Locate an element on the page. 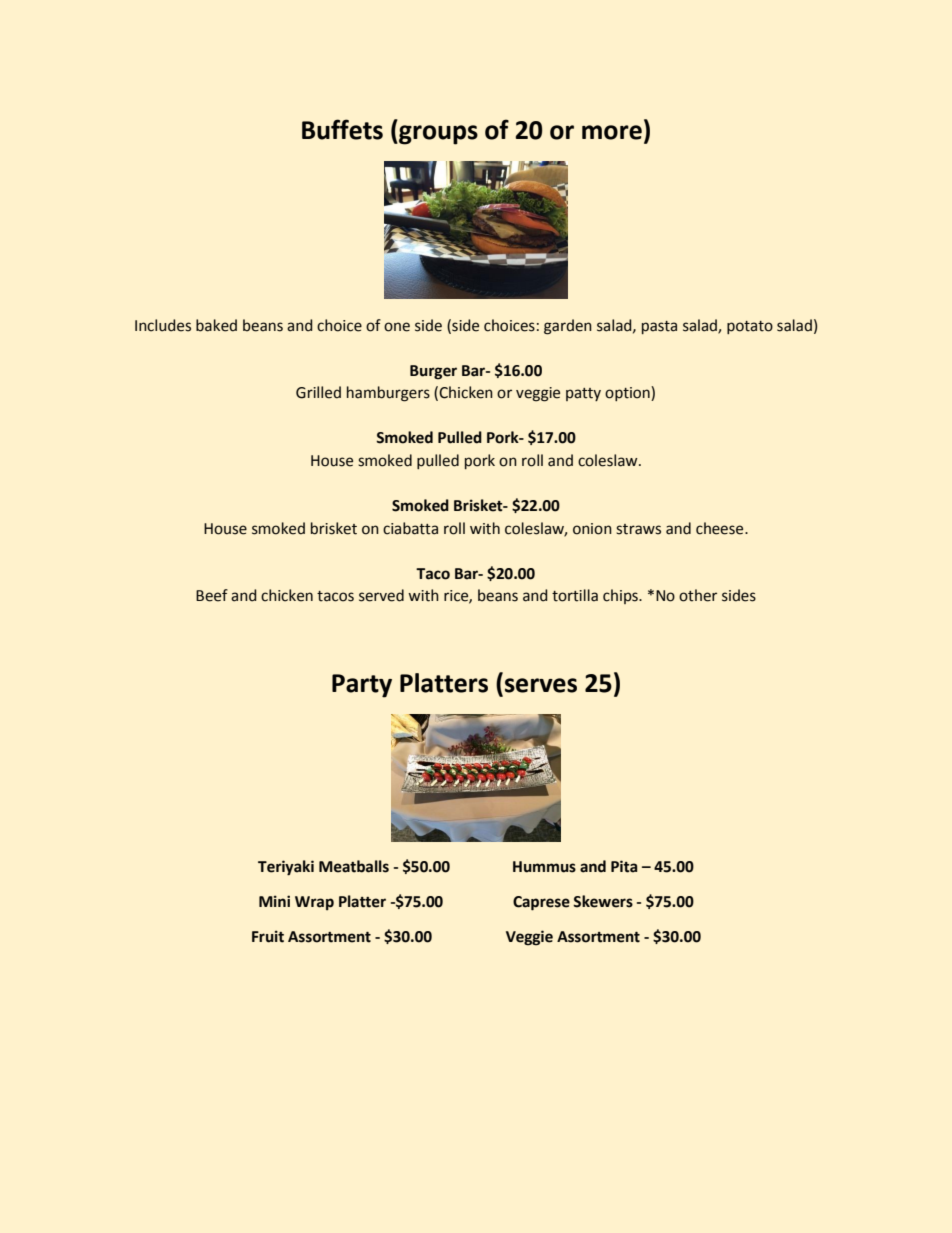 This document has height=1233, width=952. Beef is located at coordinates (212, 595).
